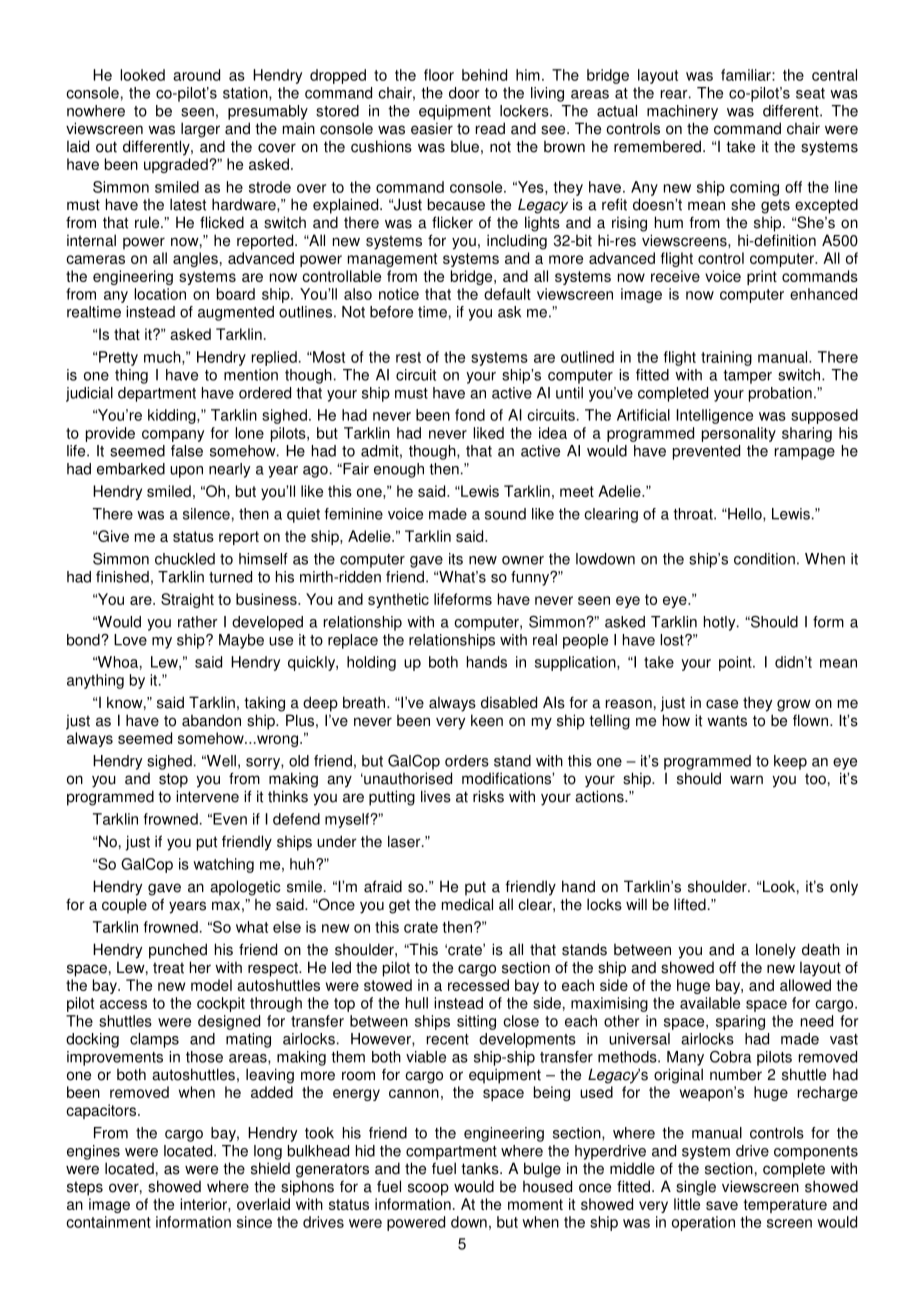 The height and width of the screenshot is (1308, 924). What do you see at coordinates (481, 1168) in the screenshot?
I see `tanks` at bounding box center [481, 1168].
